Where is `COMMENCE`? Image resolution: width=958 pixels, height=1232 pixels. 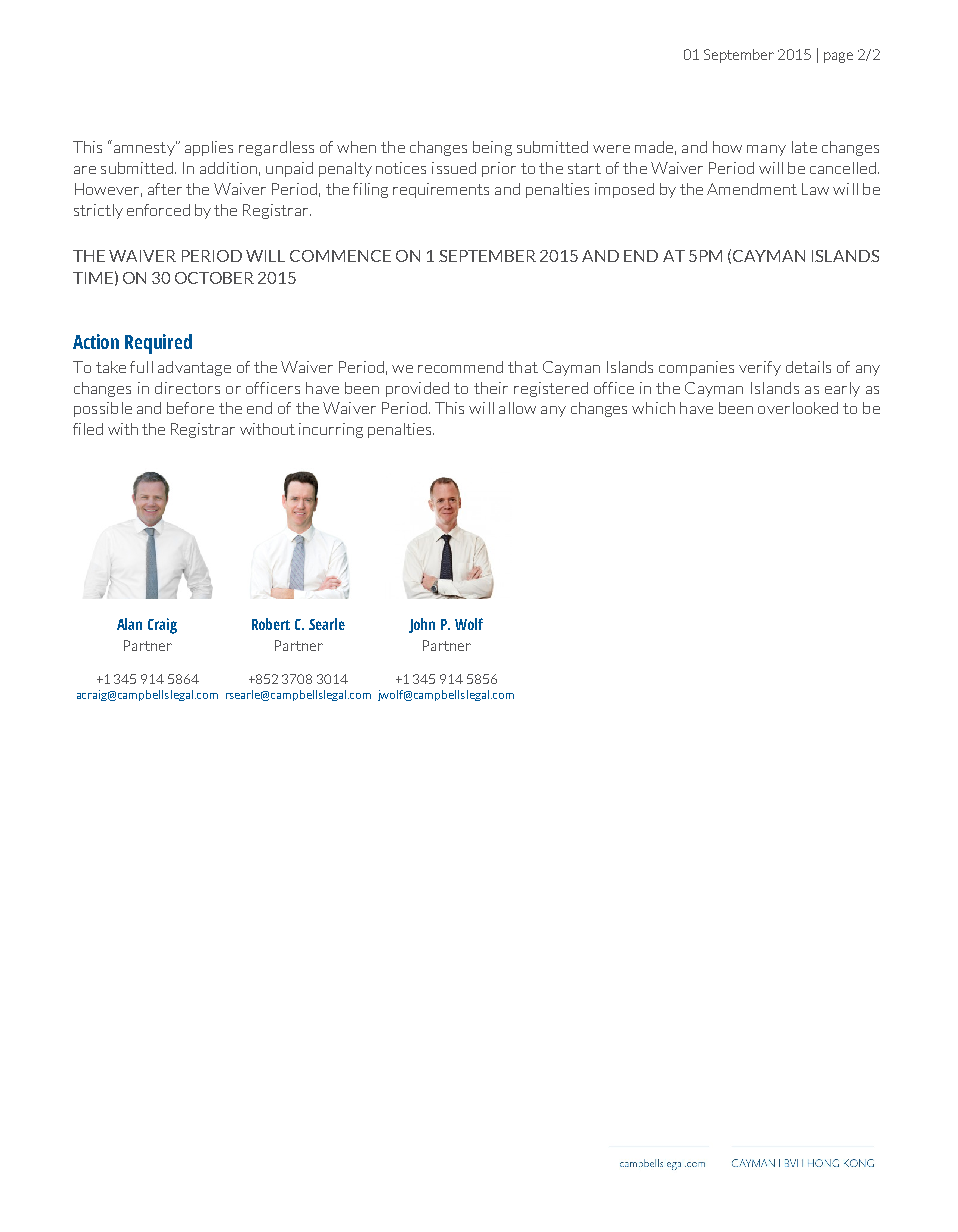 COMMENCE is located at coordinates (340, 256).
